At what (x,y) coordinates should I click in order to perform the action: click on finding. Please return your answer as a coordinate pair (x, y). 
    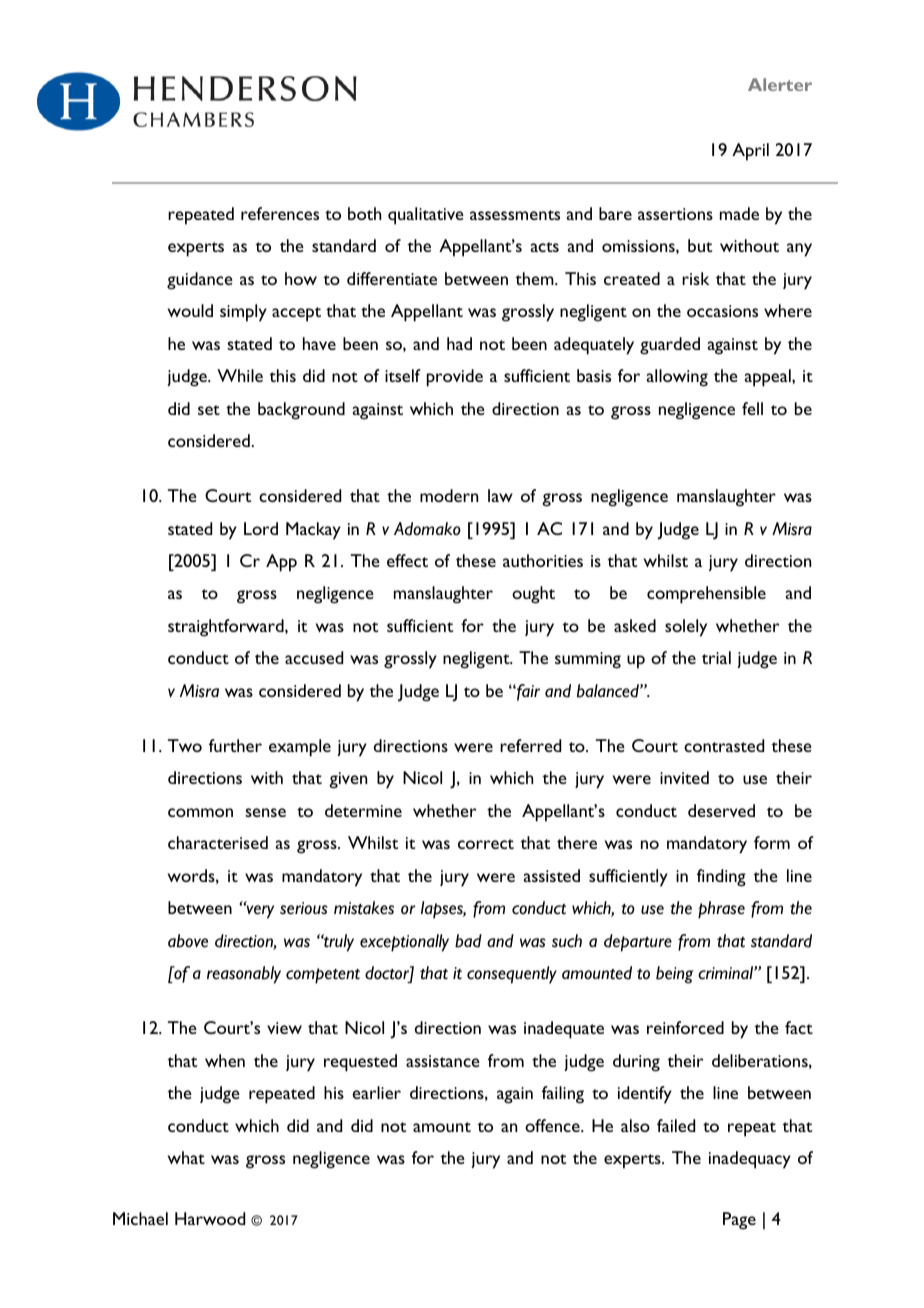
    Looking at the image, I should click on (721, 878).
